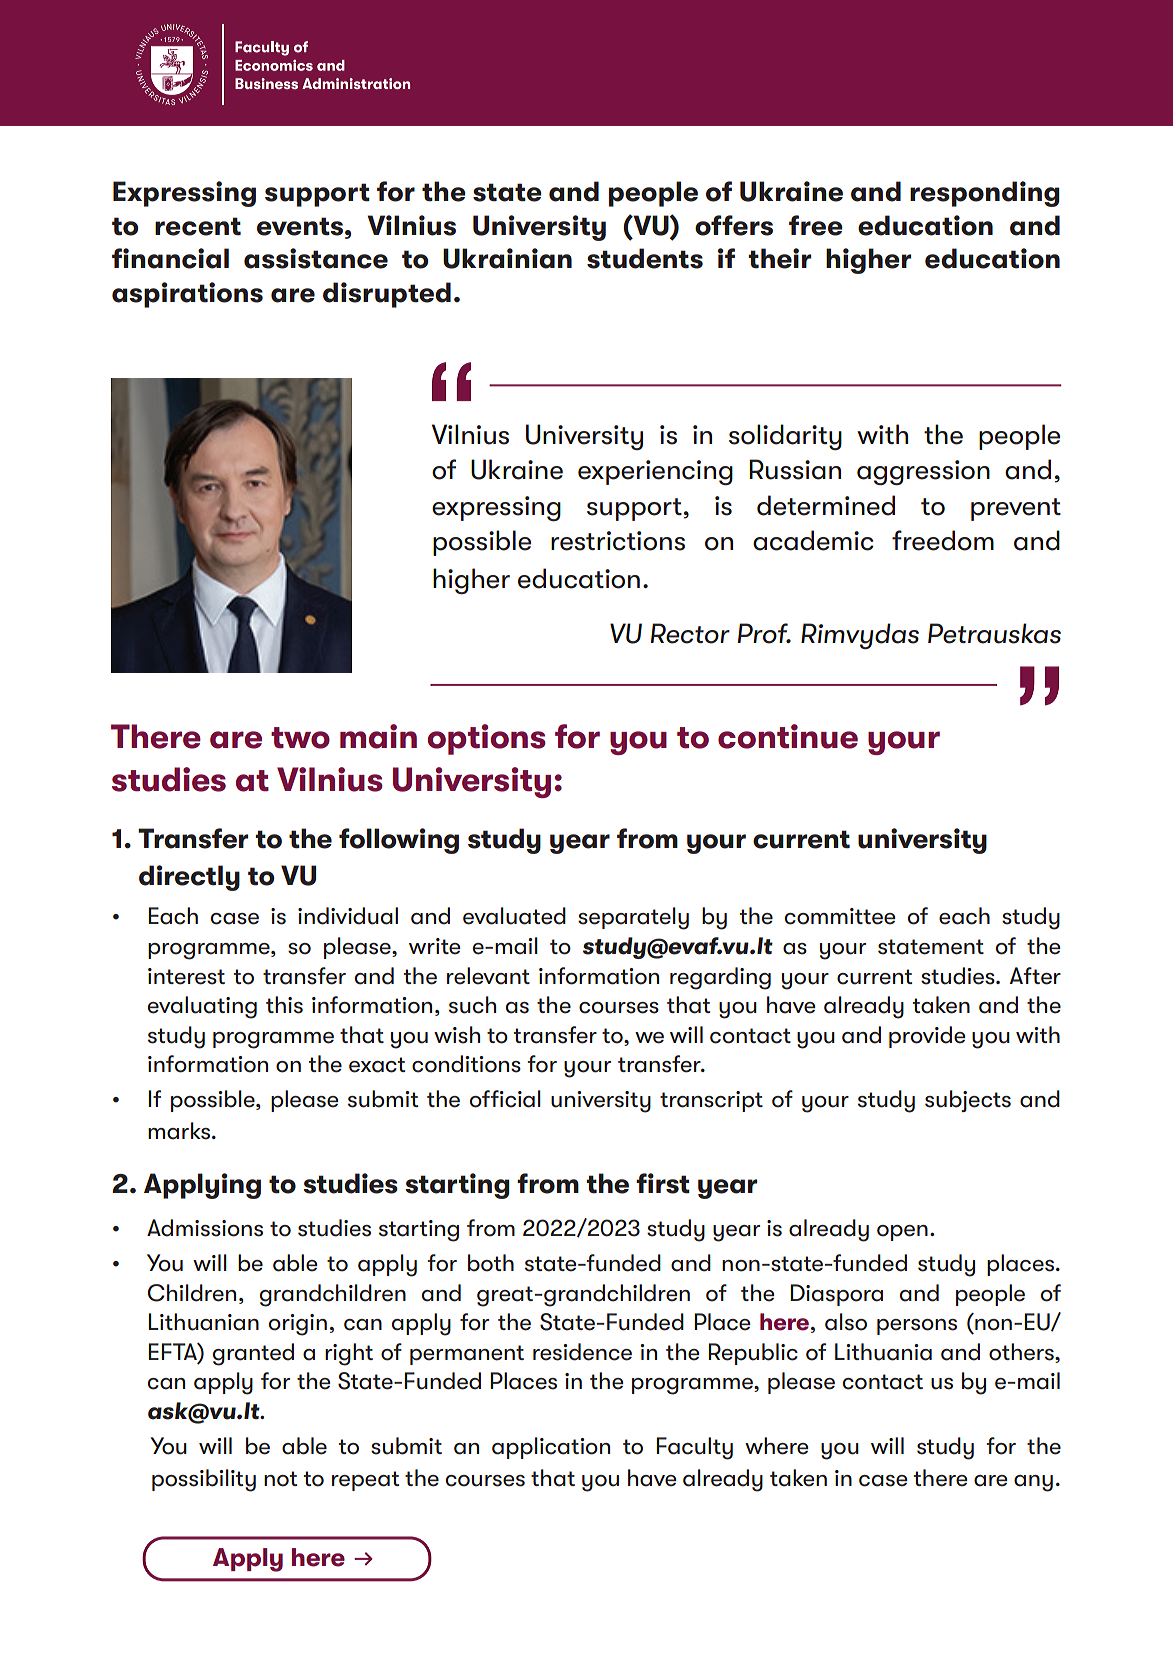 Image resolution: width=1173 pixels, height=1658 pixels. What do you see at coordinates (551, 1448) in the screenshot?
I see `application` at bounding box center [551, 1448].
